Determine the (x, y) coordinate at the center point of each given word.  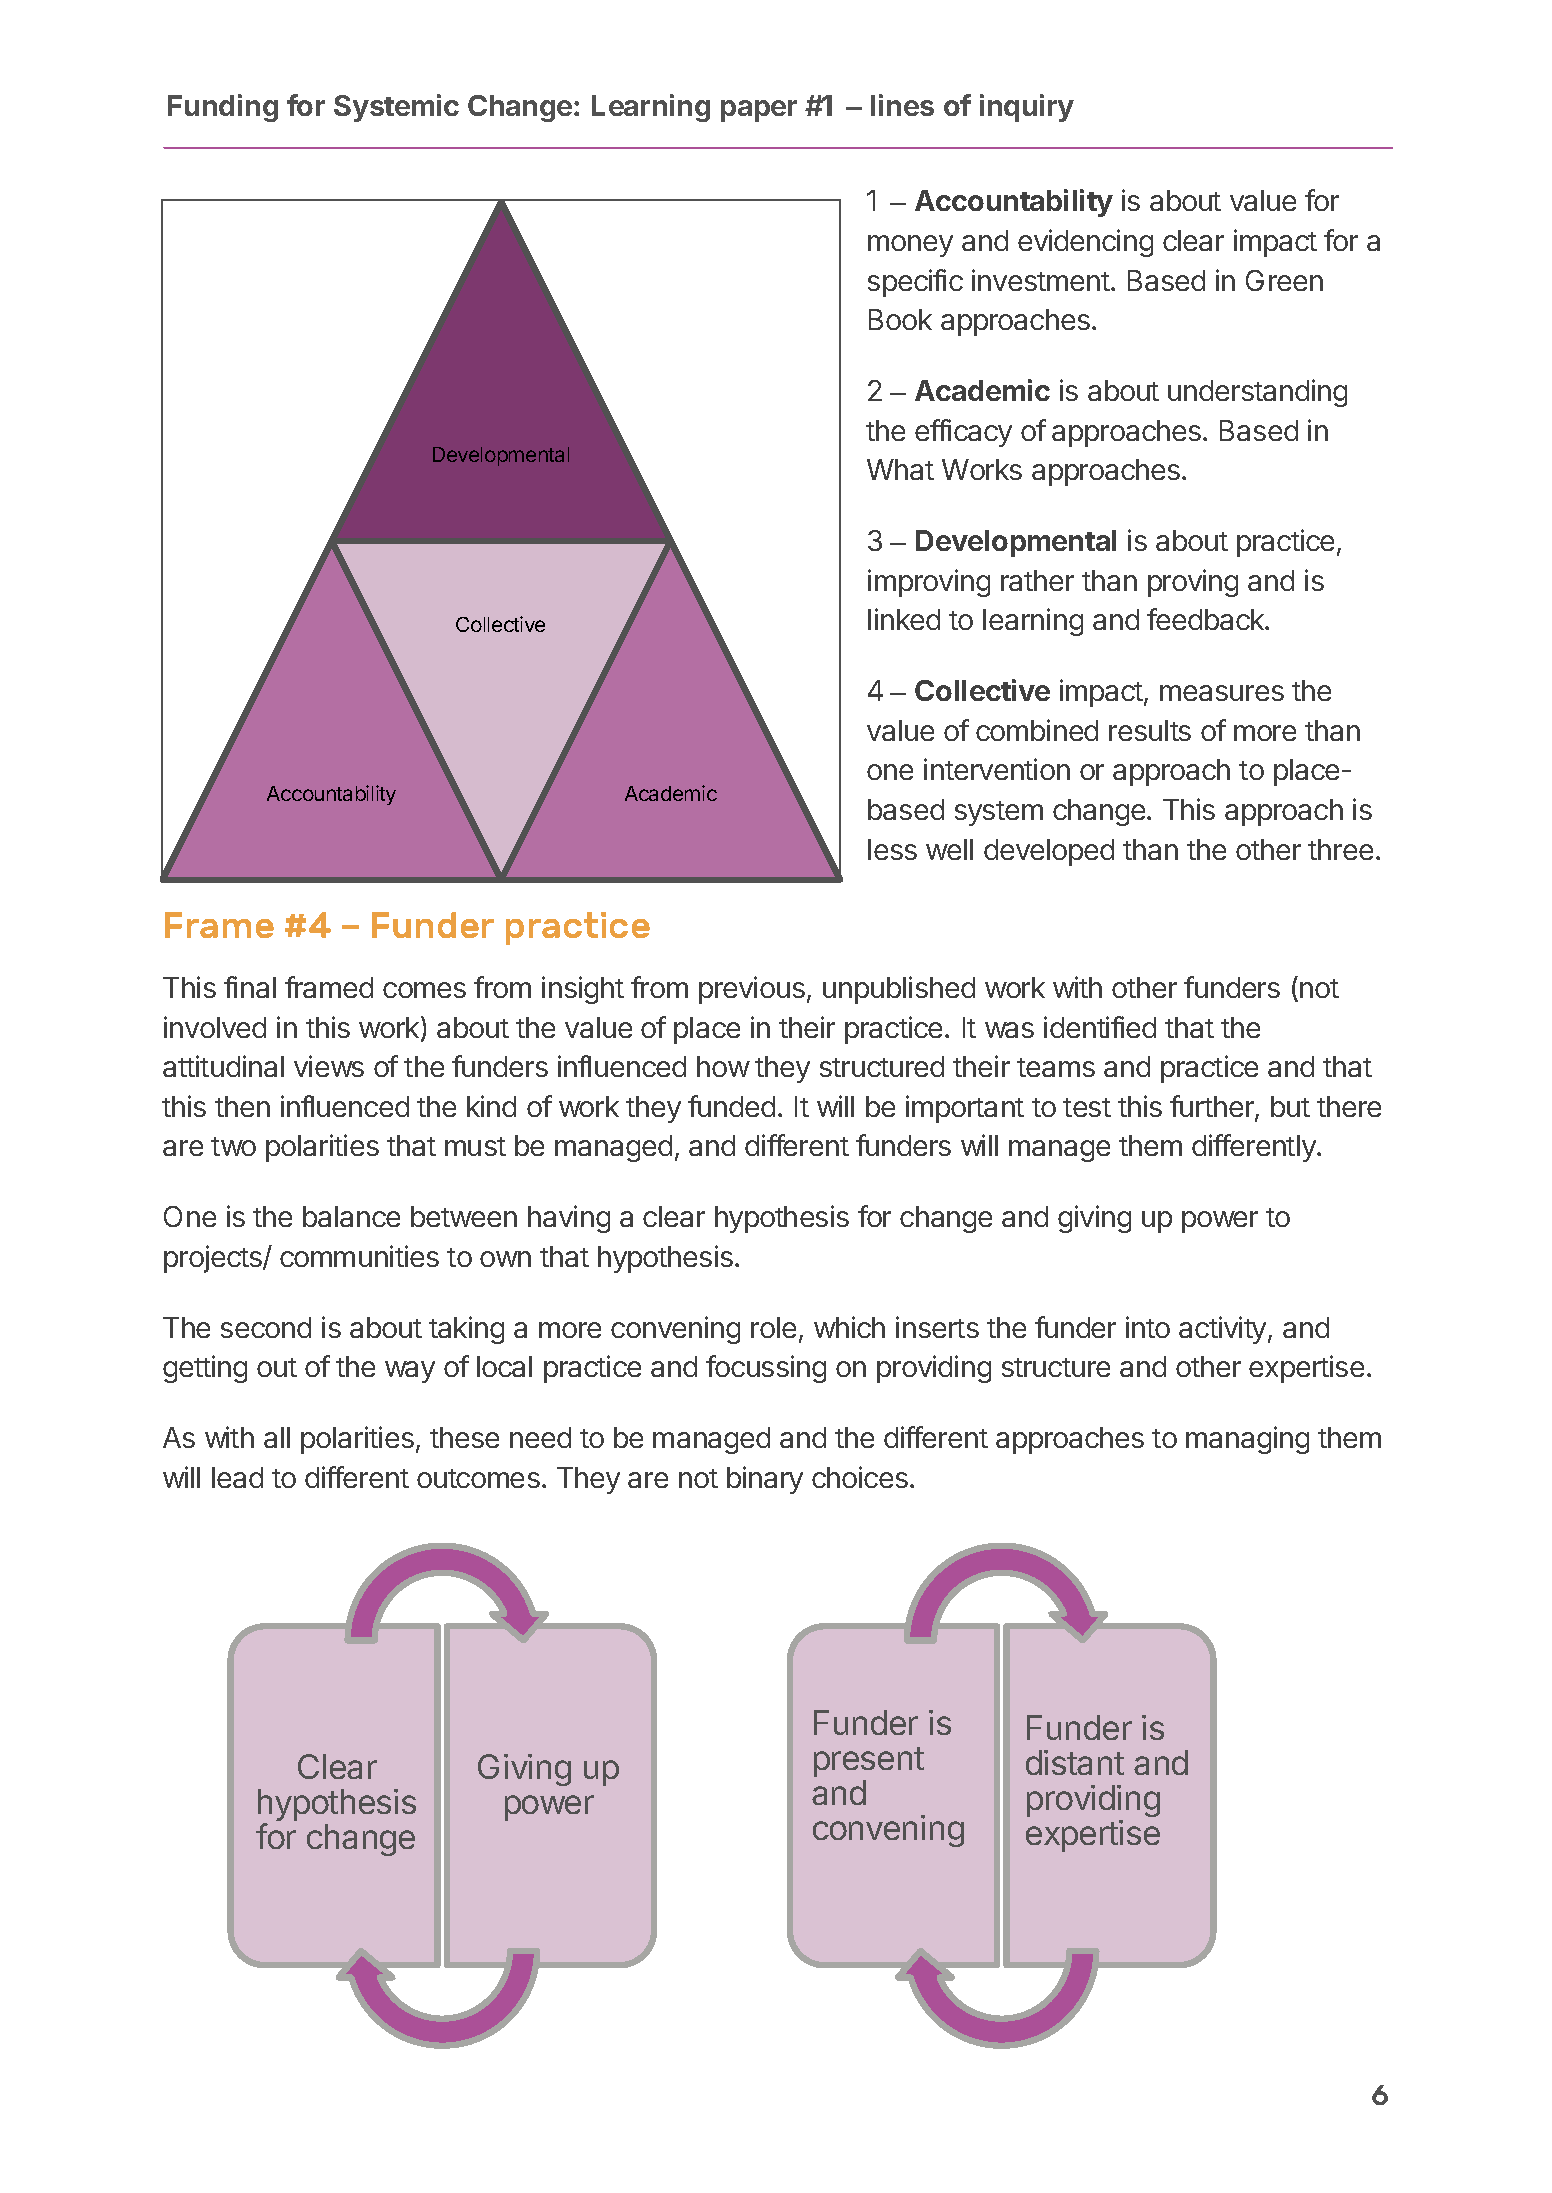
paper (759, 111)
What (900, 469)
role (773, 1327)
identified (1100, 1027)
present (869, 1762)
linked (904, 619)
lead (237, 1477)
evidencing (1085, 243)
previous (752, 990)
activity (1222, 1330)
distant (1075, 1762)
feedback (1206, 619)
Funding (223, 108)
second (266, 1327)
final (250, 987)
